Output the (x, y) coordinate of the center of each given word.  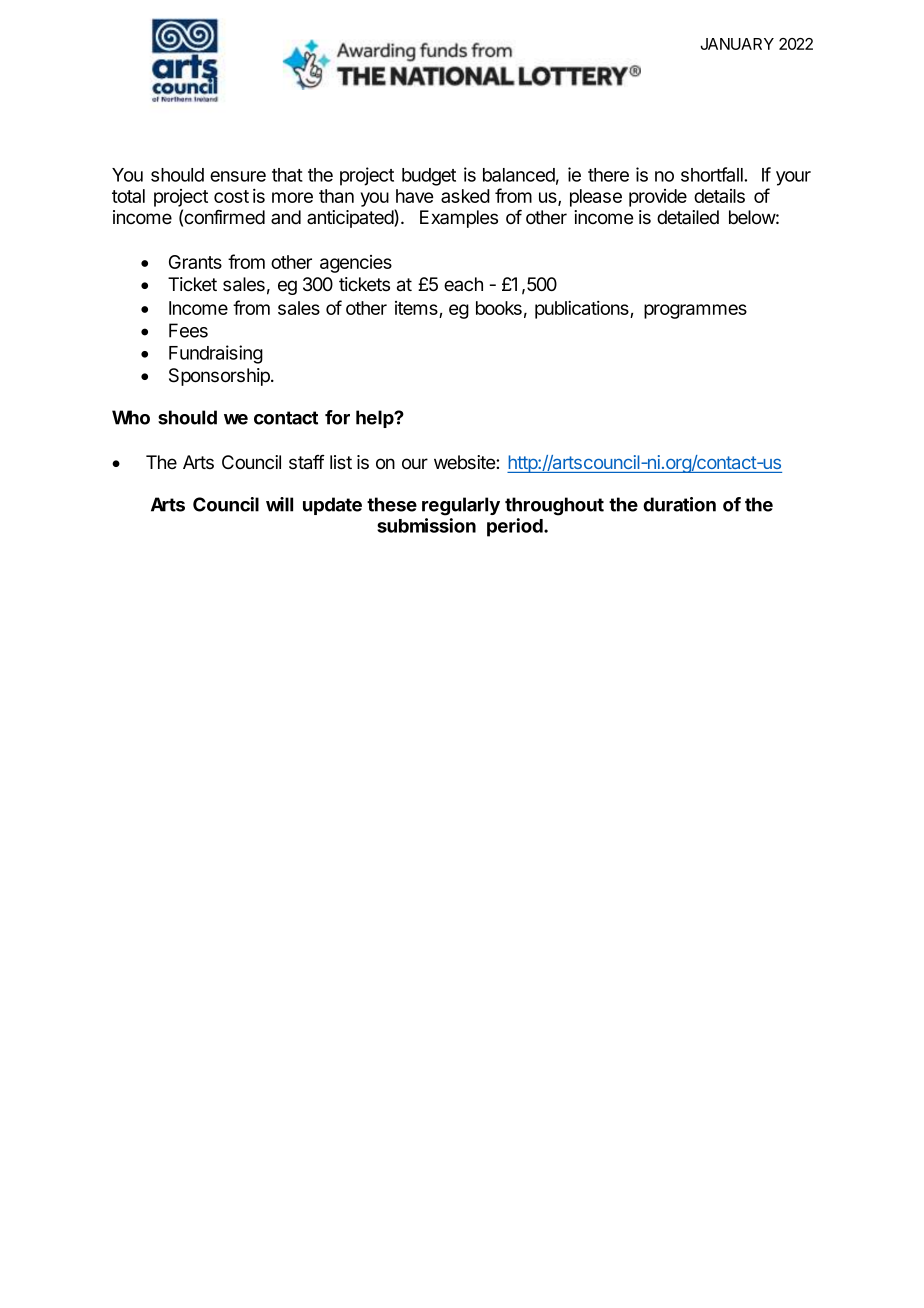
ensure (238, 176)
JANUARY (737, 44)
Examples (459, 219)
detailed (688, 217)
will (279, 504)
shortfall (713, 174)
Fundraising (216, 354)
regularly (461, 506)
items (417, 309)
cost (231, 196)
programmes (695, 311)
